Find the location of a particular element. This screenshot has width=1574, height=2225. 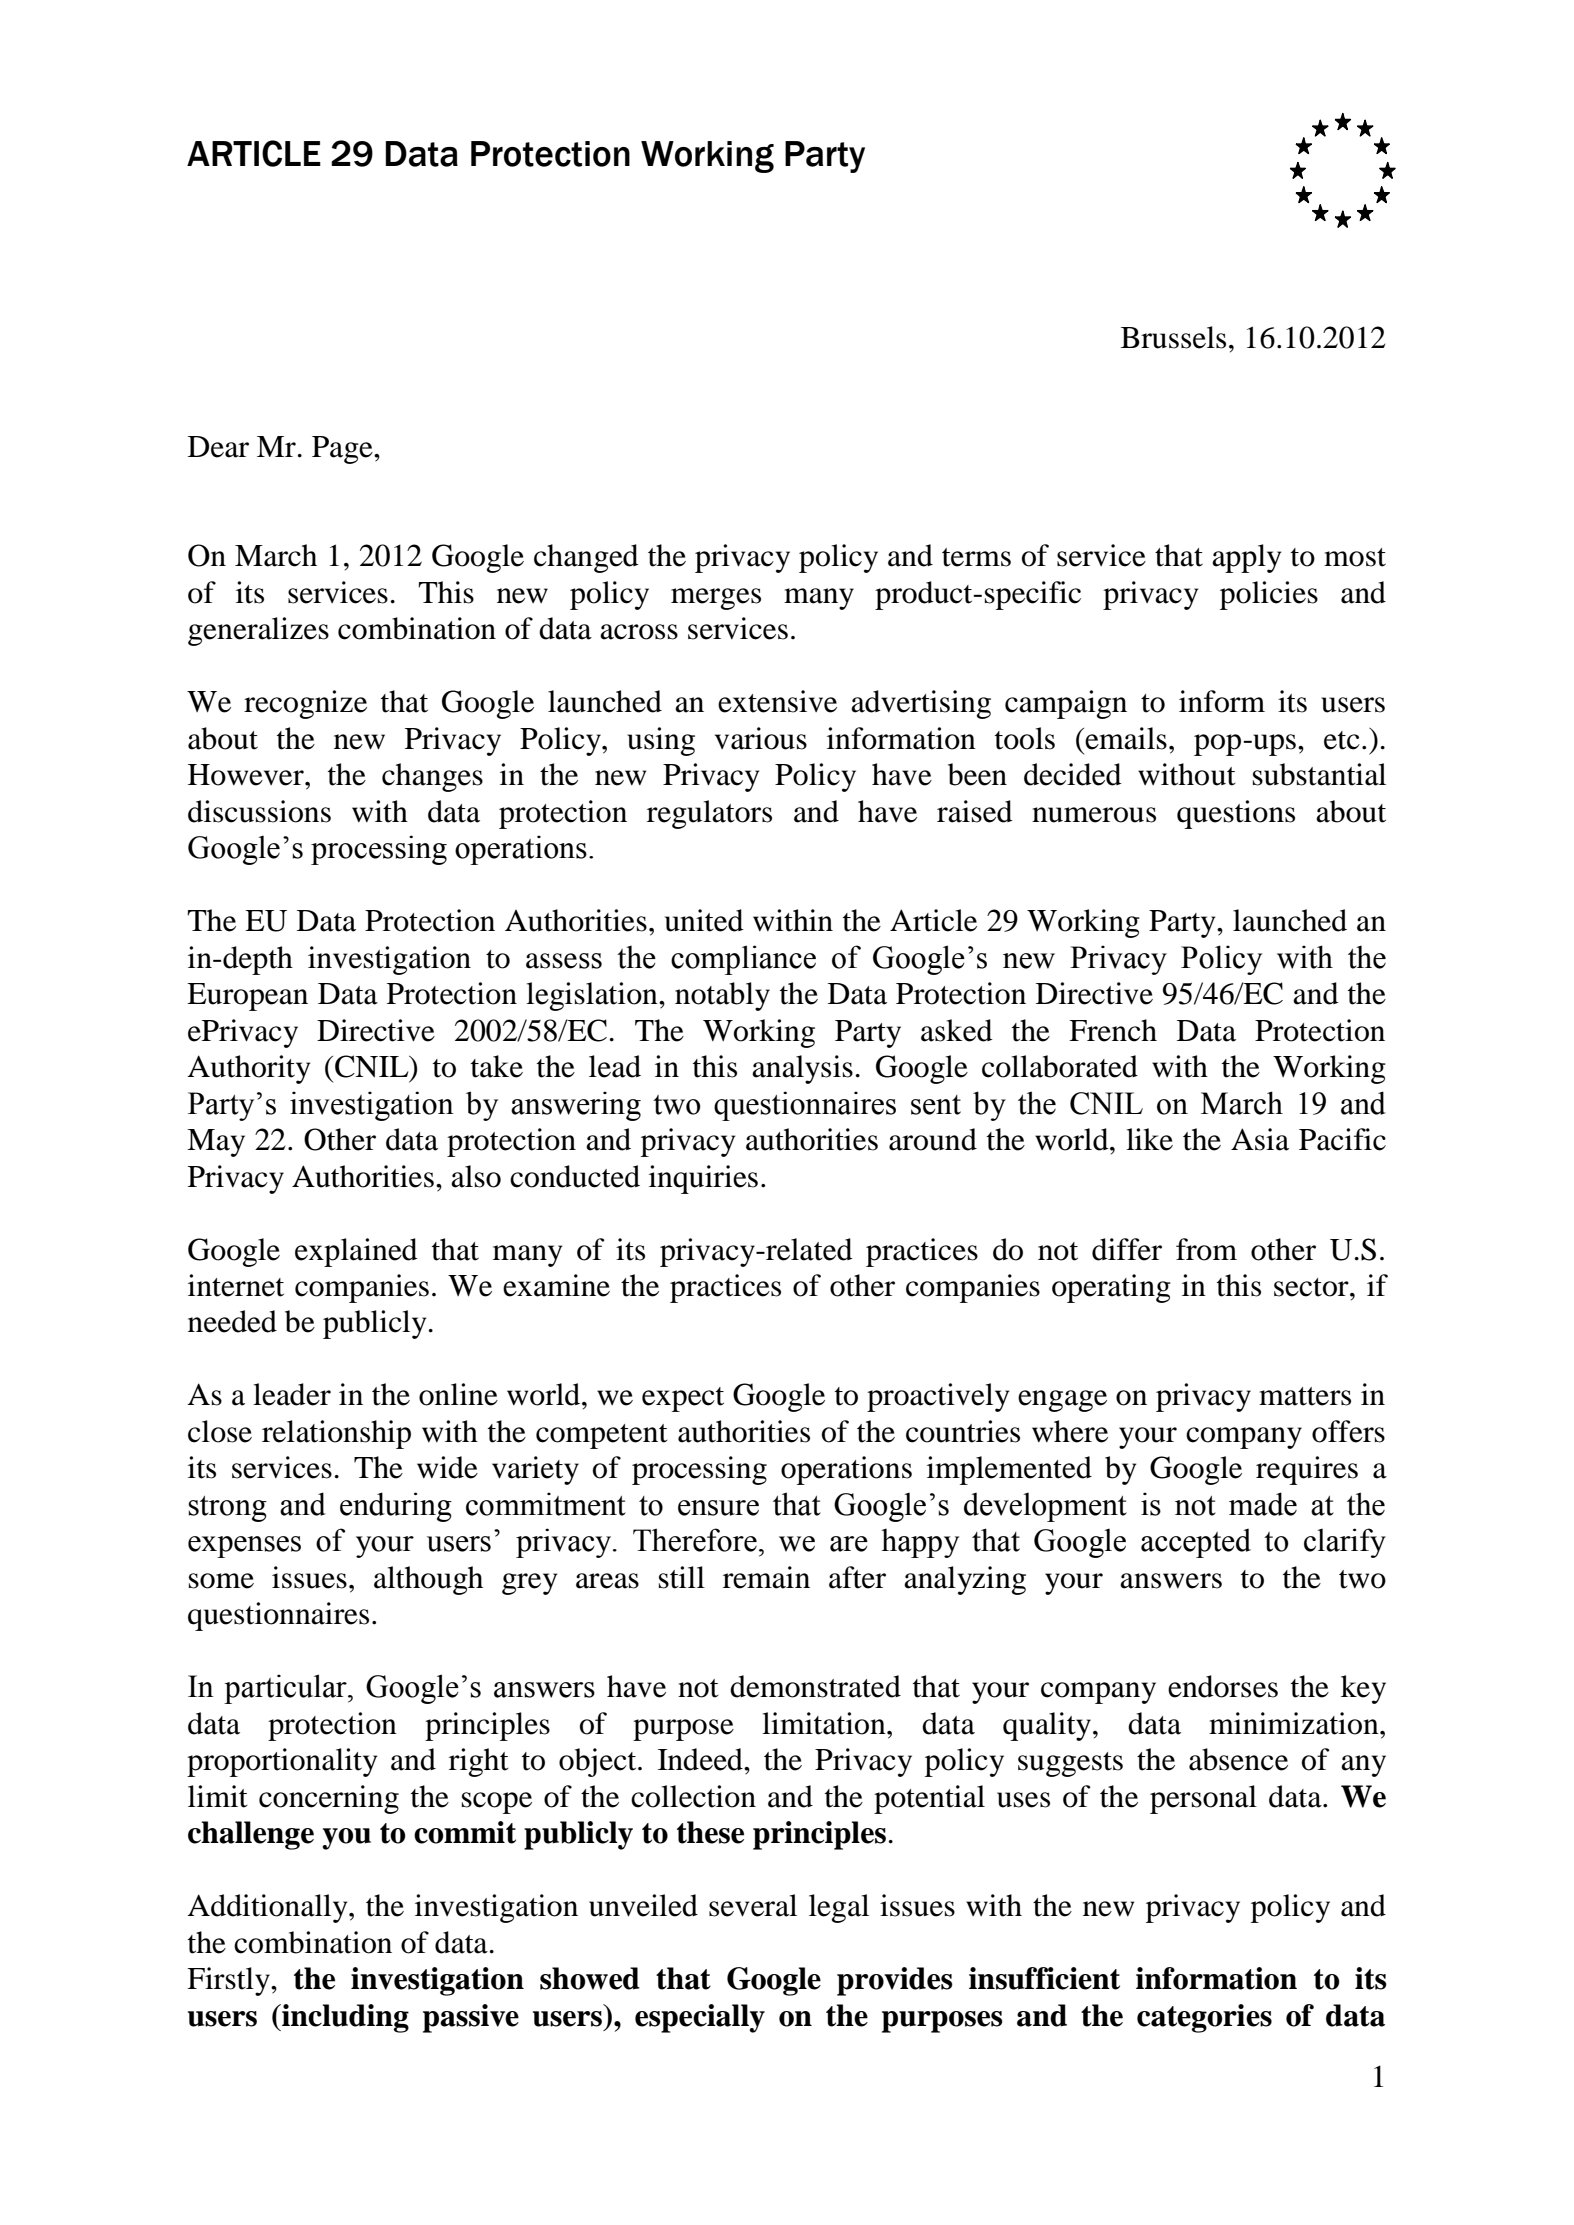

Page is located at coordinates (343, 450).
